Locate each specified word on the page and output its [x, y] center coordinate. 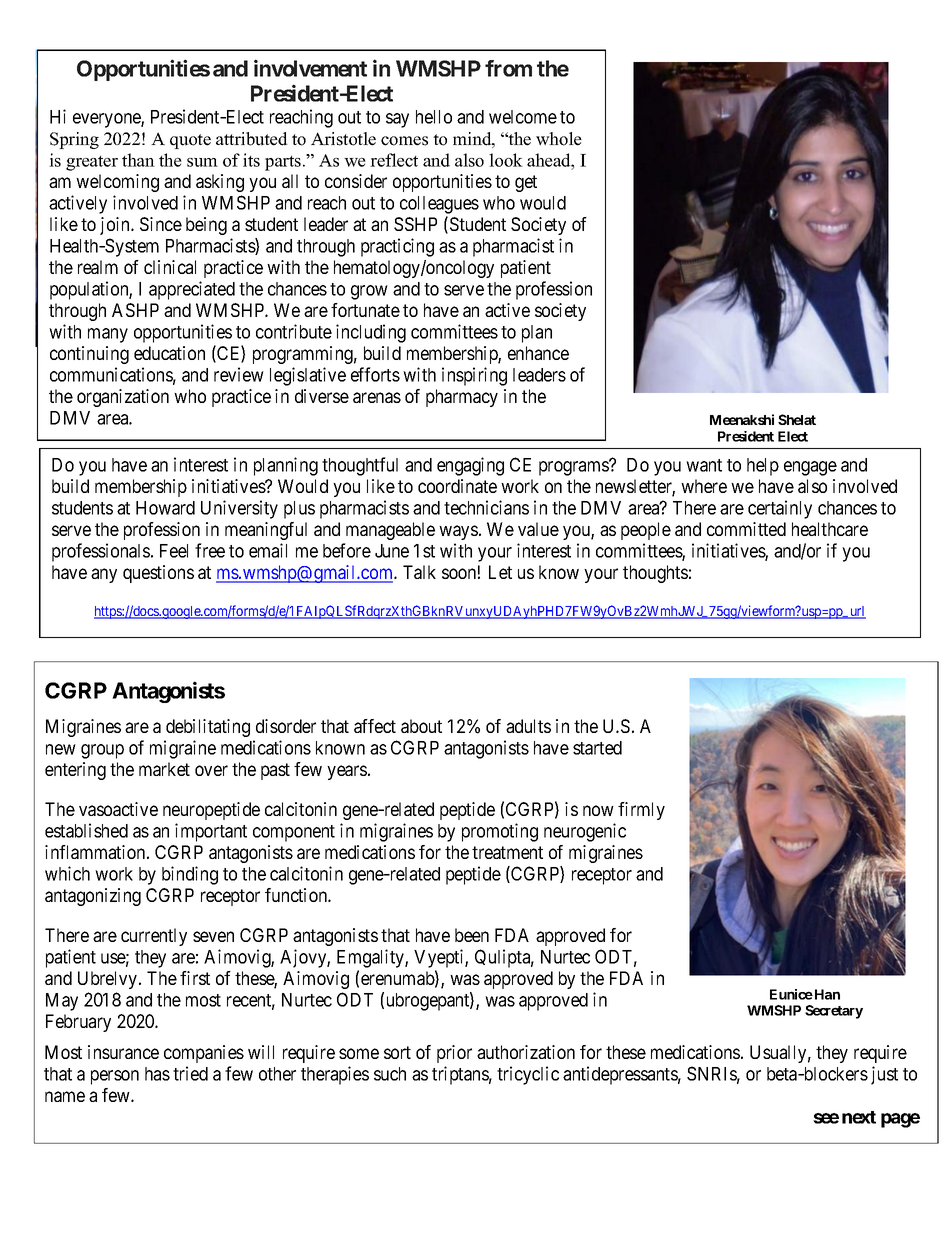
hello [434, 117]
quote [190, 141]
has [157, 1074]
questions [158, 574]
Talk [419, 572]
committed [746, 529]
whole [559, 139]
